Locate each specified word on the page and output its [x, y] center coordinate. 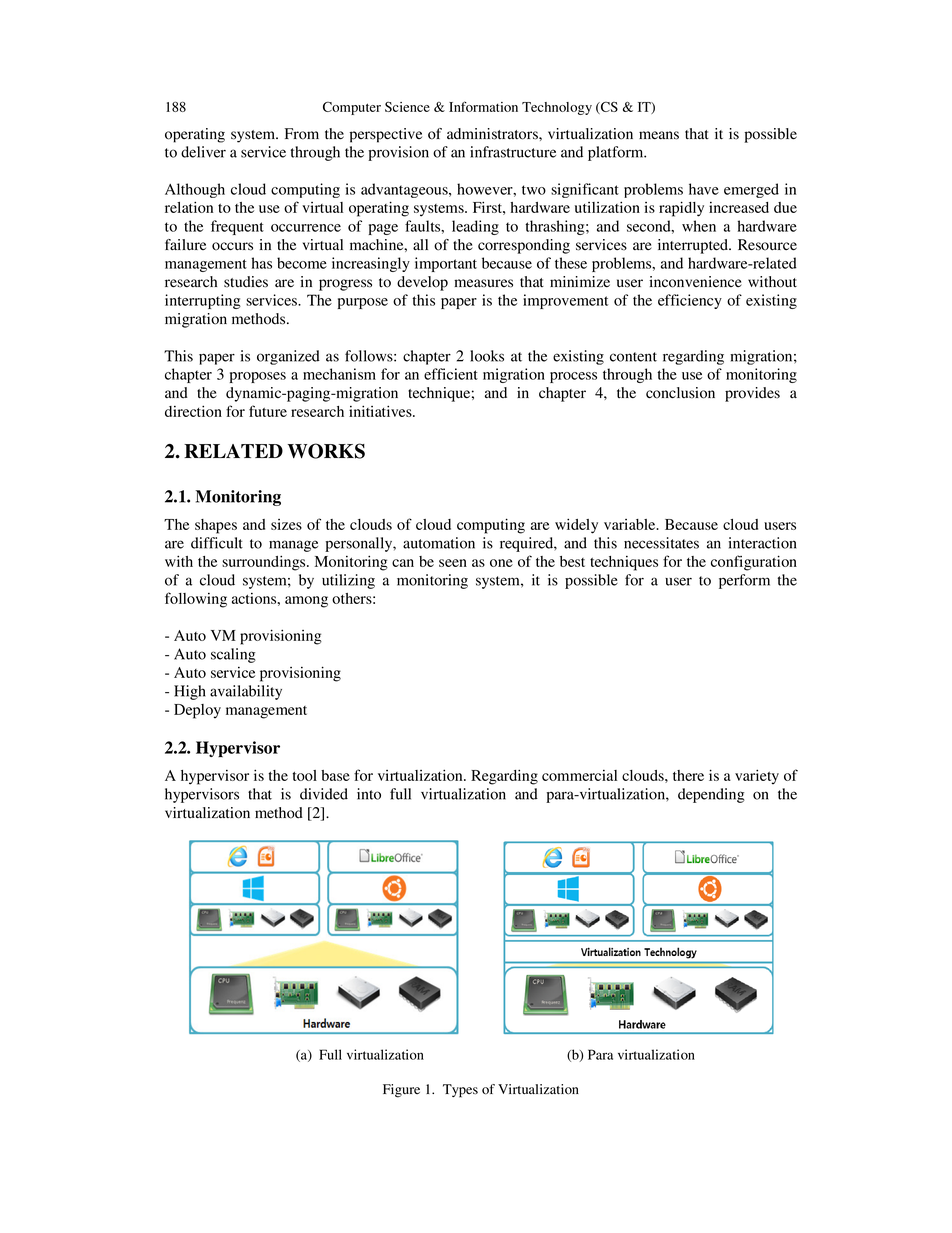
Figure [401, 1091]
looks [487, 356]
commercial [579, 775]
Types [460, 1091]
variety [757, 777]
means [659, 135]
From [302, 134]
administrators [493, 134]
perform [744, 581]
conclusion [680, 393]
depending [711, 795]
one [501, 563]
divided [324, 794]
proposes [258, 377]
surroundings [265, 563]
